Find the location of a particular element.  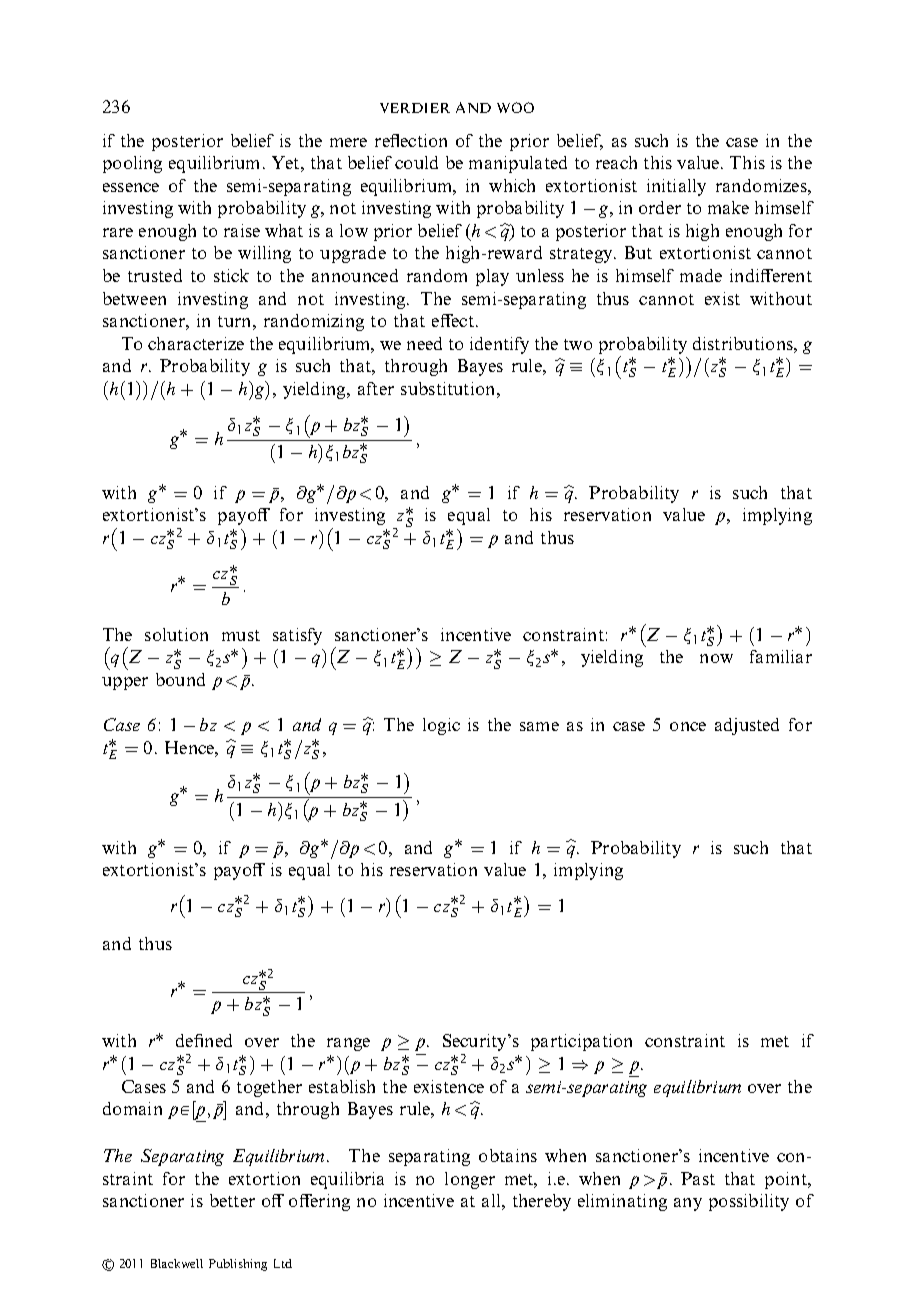

bound is located at coordinates (180, 679).
